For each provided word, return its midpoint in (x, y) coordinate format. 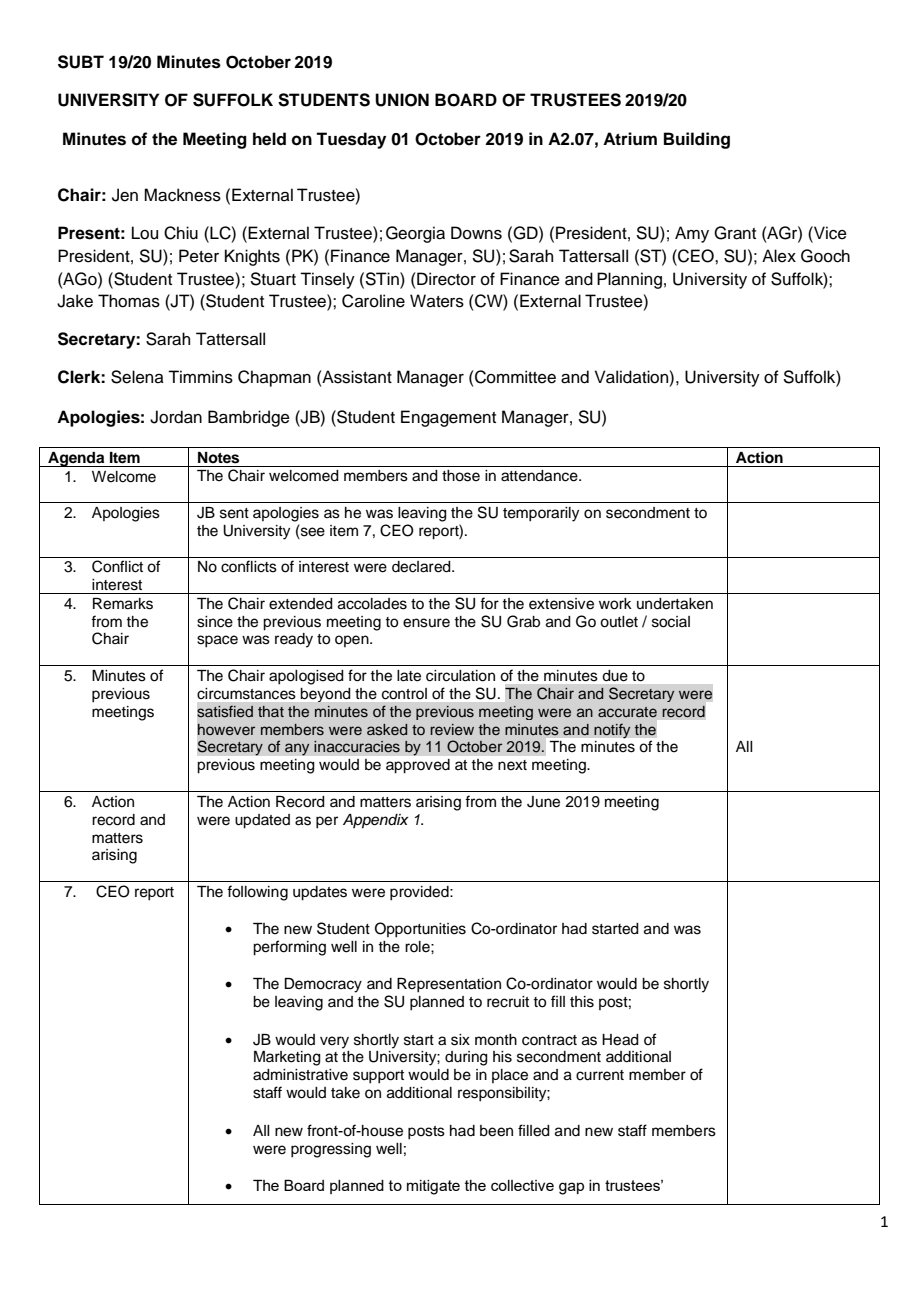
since (215, 622)
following (257, 893)
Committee (514, 377)
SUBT (81, 62)
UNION (402, 100)
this (582, 1002)
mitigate (433, 1187)
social (671, 622)
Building (697, 140)
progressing (331, 1150)
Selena (137, 377)
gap (571, 1188)
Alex (779, 256)
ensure (426, 623)
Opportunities (420, 930)
